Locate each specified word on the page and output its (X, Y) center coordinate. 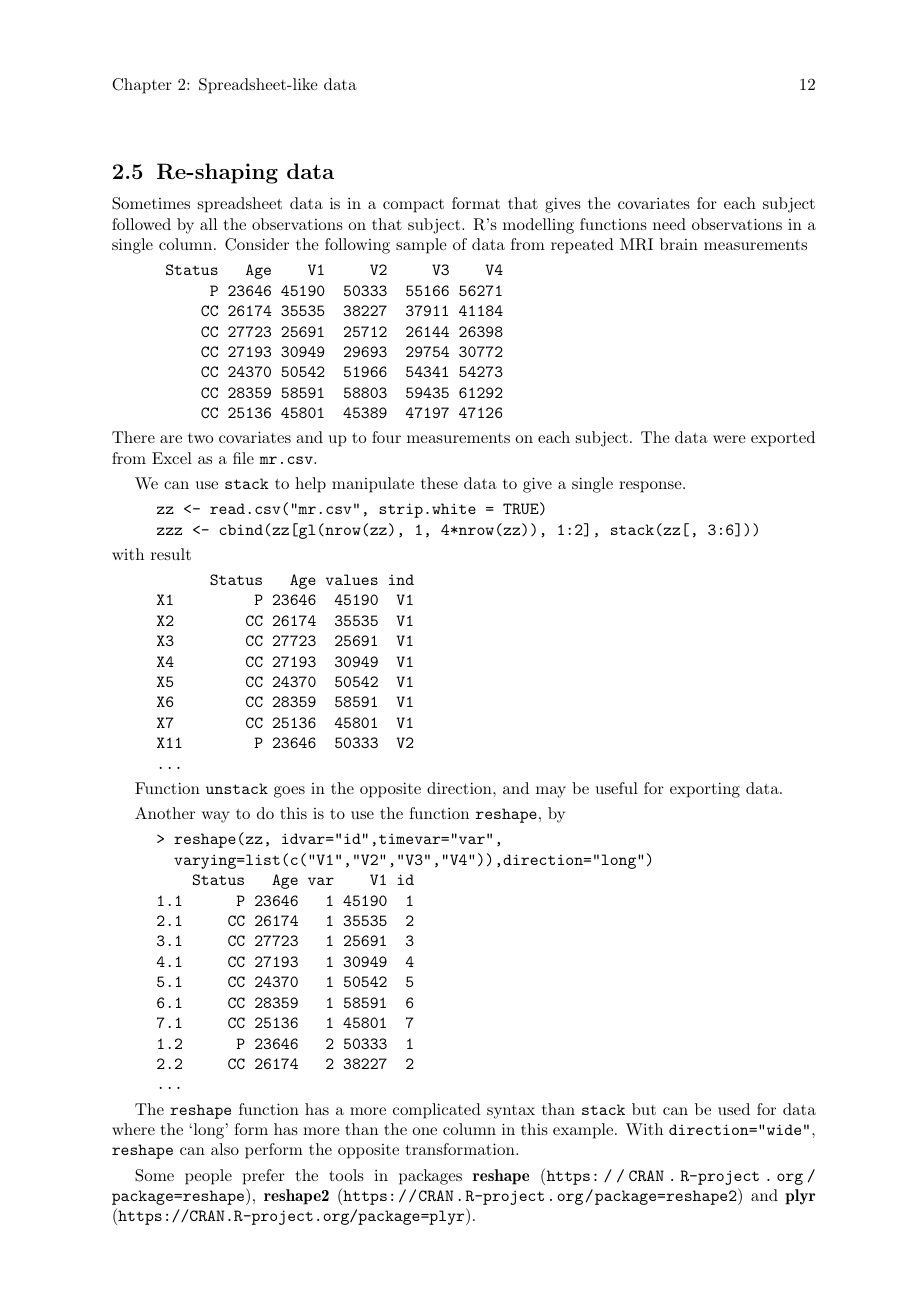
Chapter (142, 86)
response (650, 487)
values (352, 579)
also (225, 1149)
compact (413, 206)
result (171, 554)
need (669, 224)
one (424, 1131)
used (734, 1109)
